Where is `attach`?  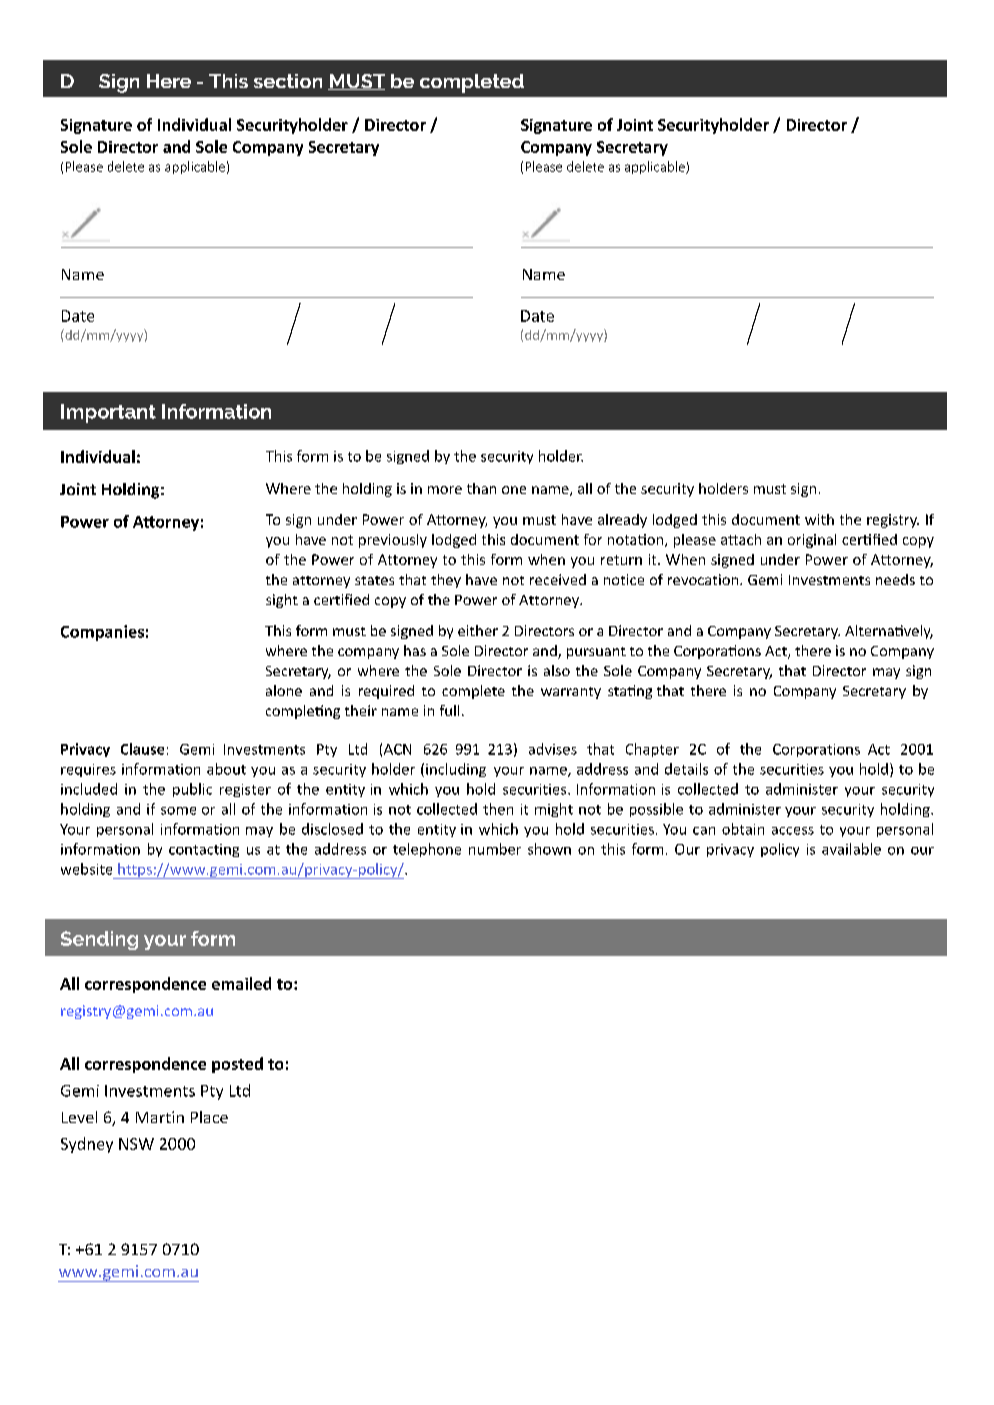 attach is located at coordinates (741, 539).
